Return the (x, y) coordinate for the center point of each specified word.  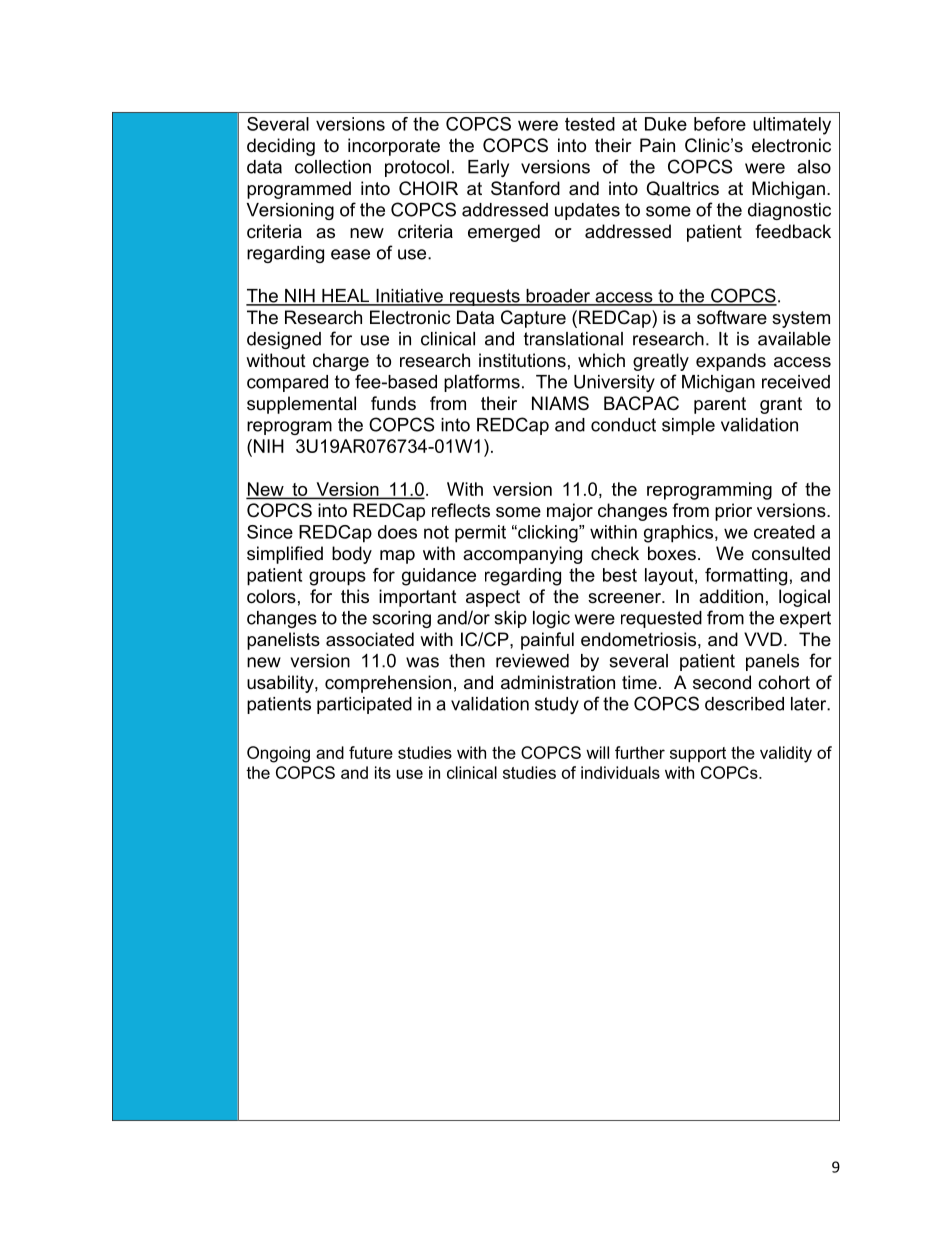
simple (688, 426)
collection (333, 167)
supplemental (301, 405)
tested (590, 124)
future (371, 752)
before (720, 124)
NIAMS (560, 403)
